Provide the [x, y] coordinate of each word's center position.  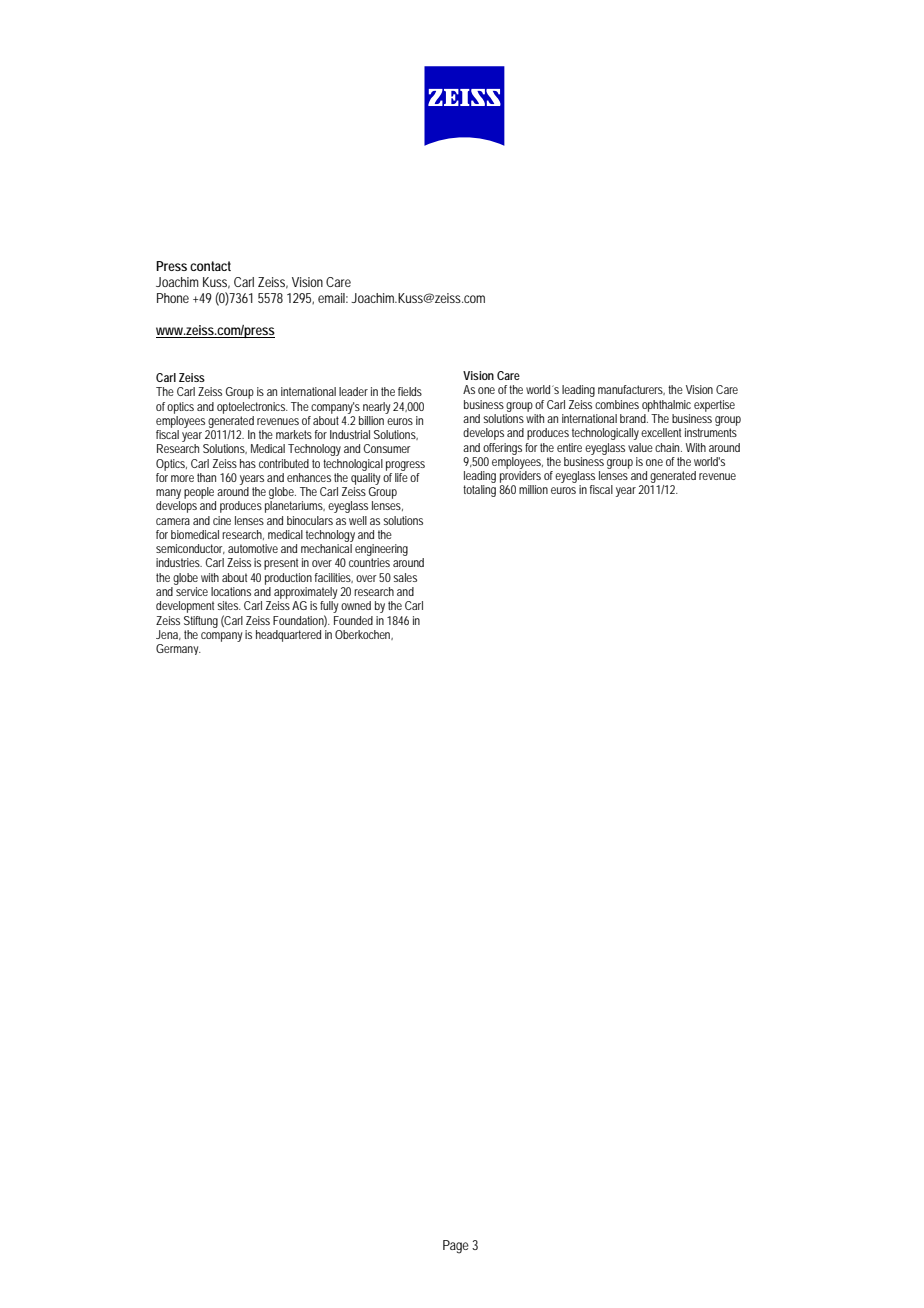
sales [405, 577]
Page [456, 1247]
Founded [353, 620]
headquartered [288, 636]
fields [410, 391]
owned [356, 605]
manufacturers [631, 390]
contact [210, 266]
